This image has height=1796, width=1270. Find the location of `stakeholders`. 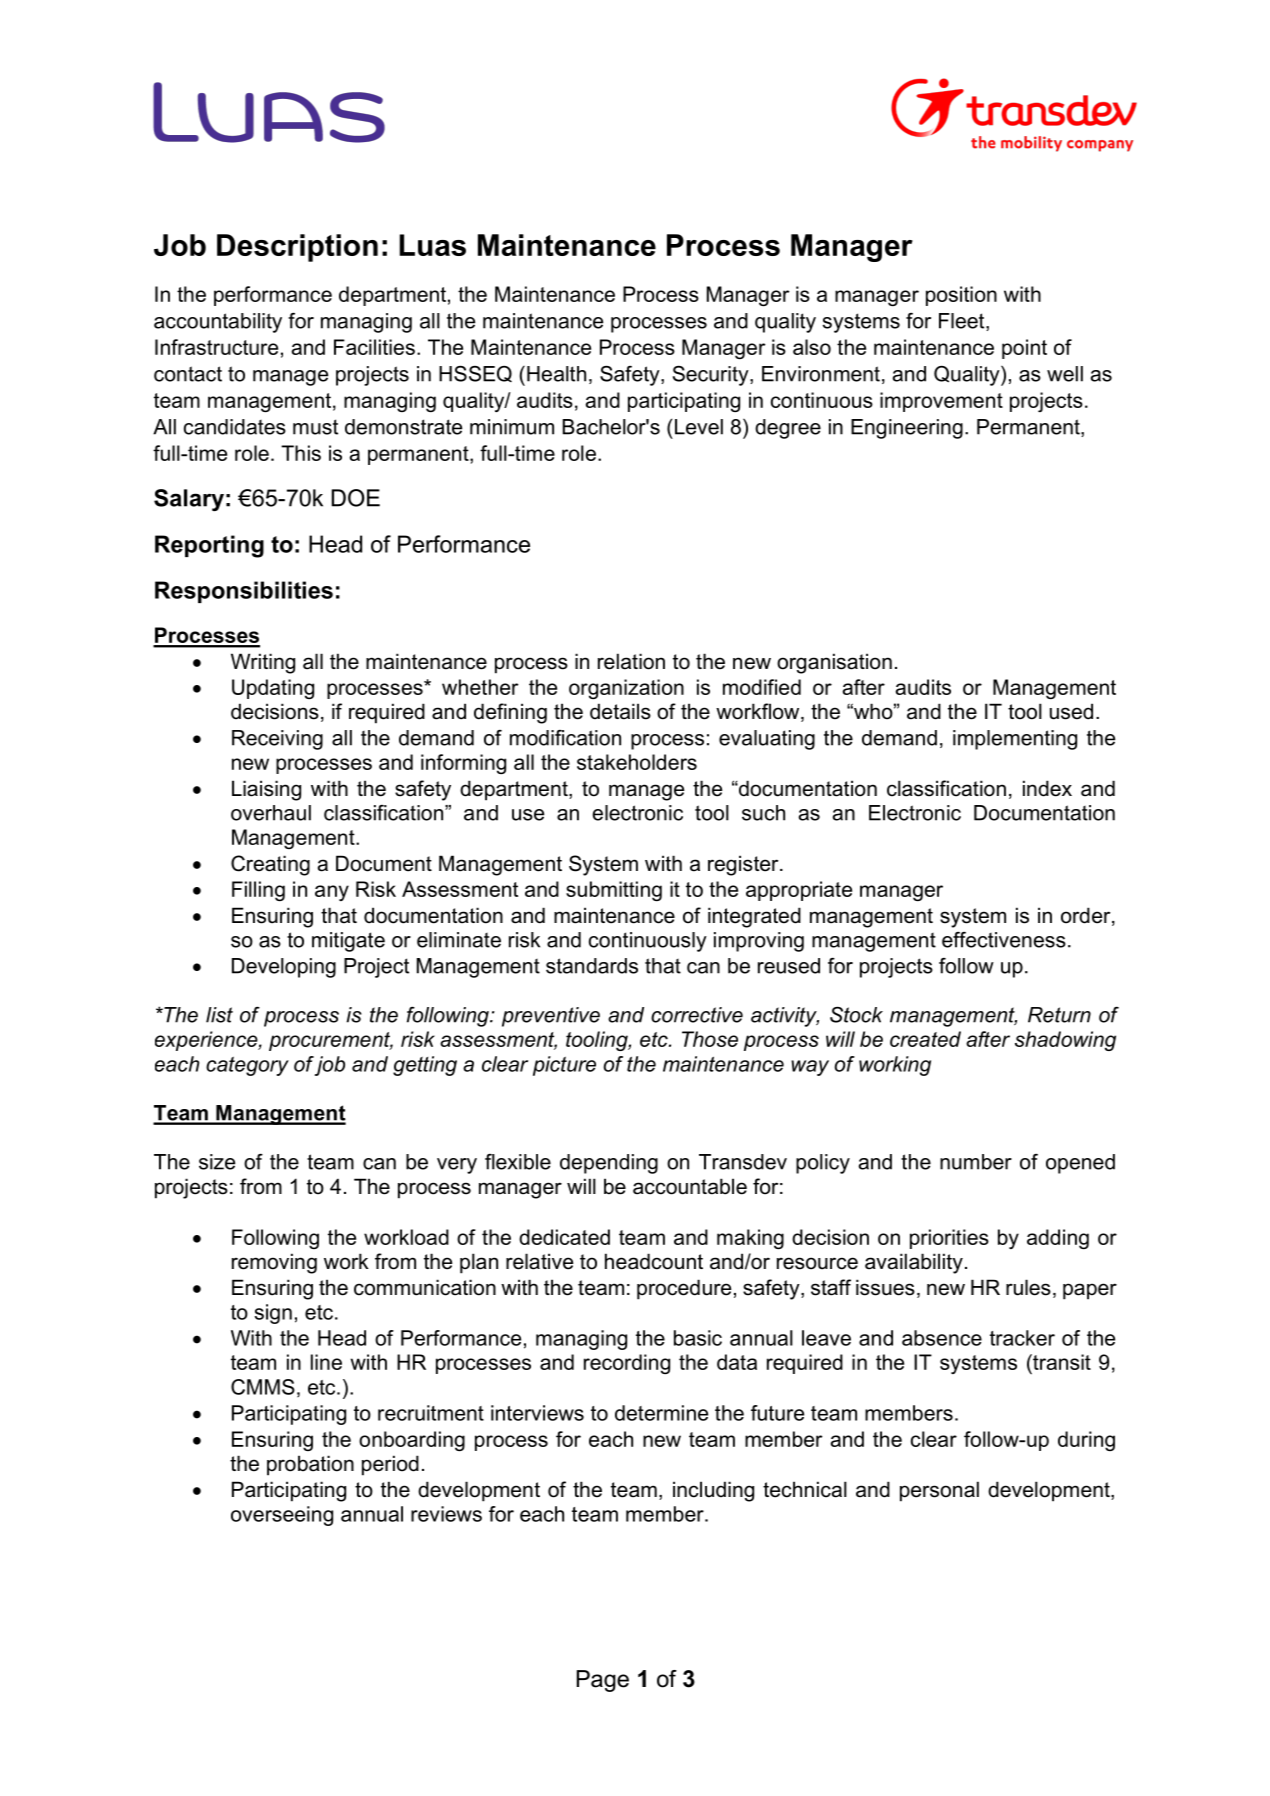

stakeholders is located at coordinates (637, 762).
